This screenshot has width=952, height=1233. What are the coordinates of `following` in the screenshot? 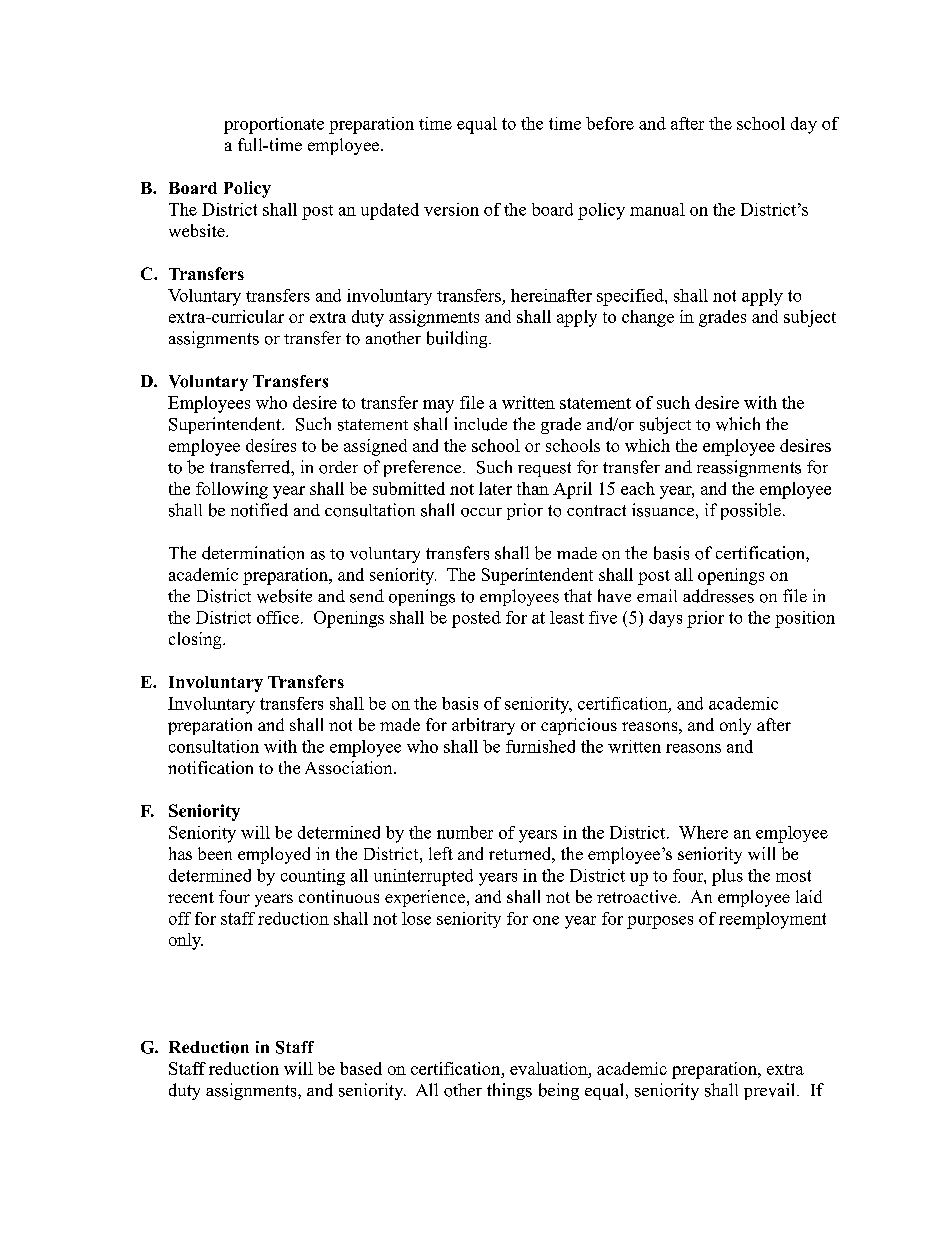 It's located at (232, 490).
